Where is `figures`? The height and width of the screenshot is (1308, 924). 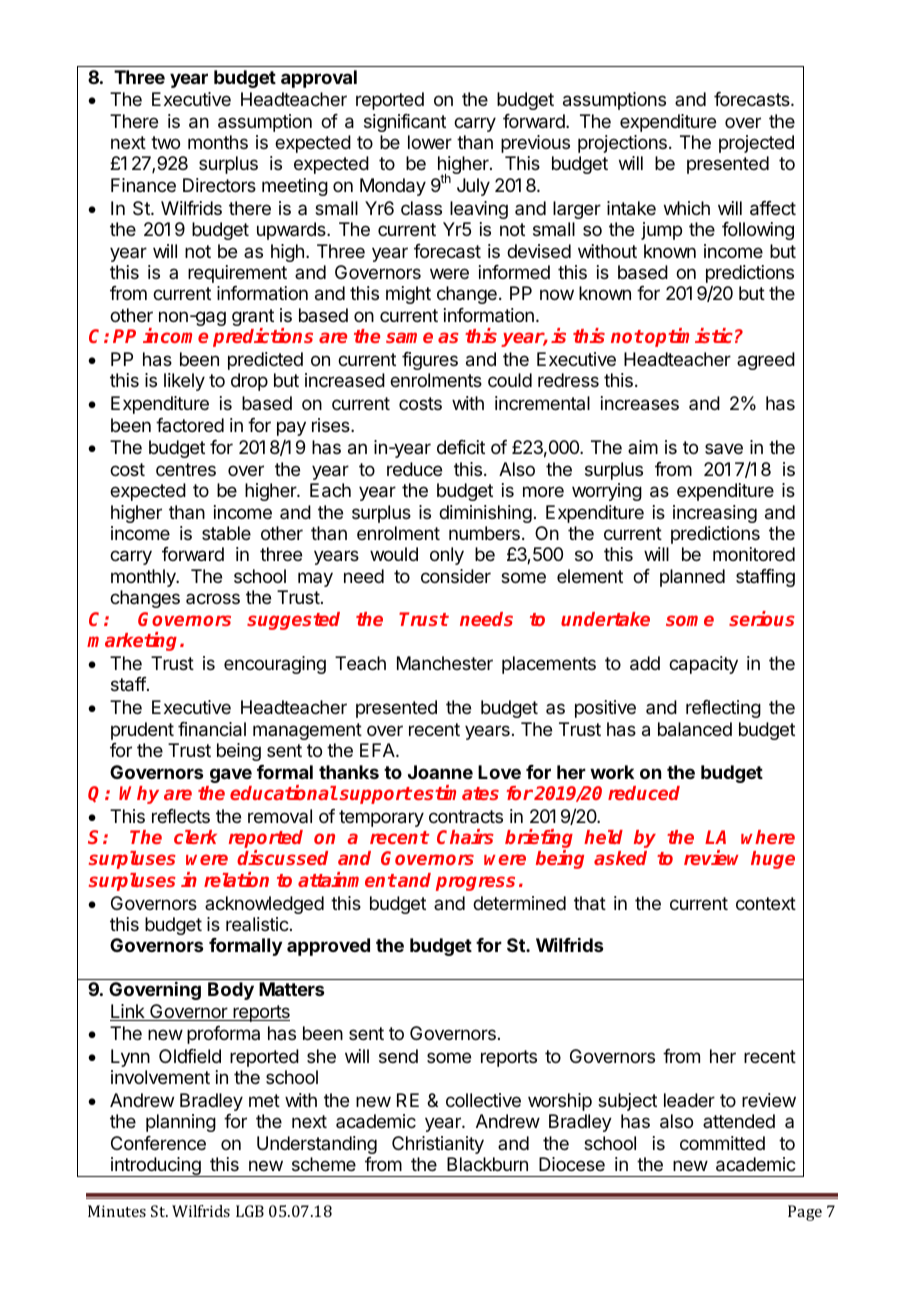 figures is located at coordinates (430, 361).
